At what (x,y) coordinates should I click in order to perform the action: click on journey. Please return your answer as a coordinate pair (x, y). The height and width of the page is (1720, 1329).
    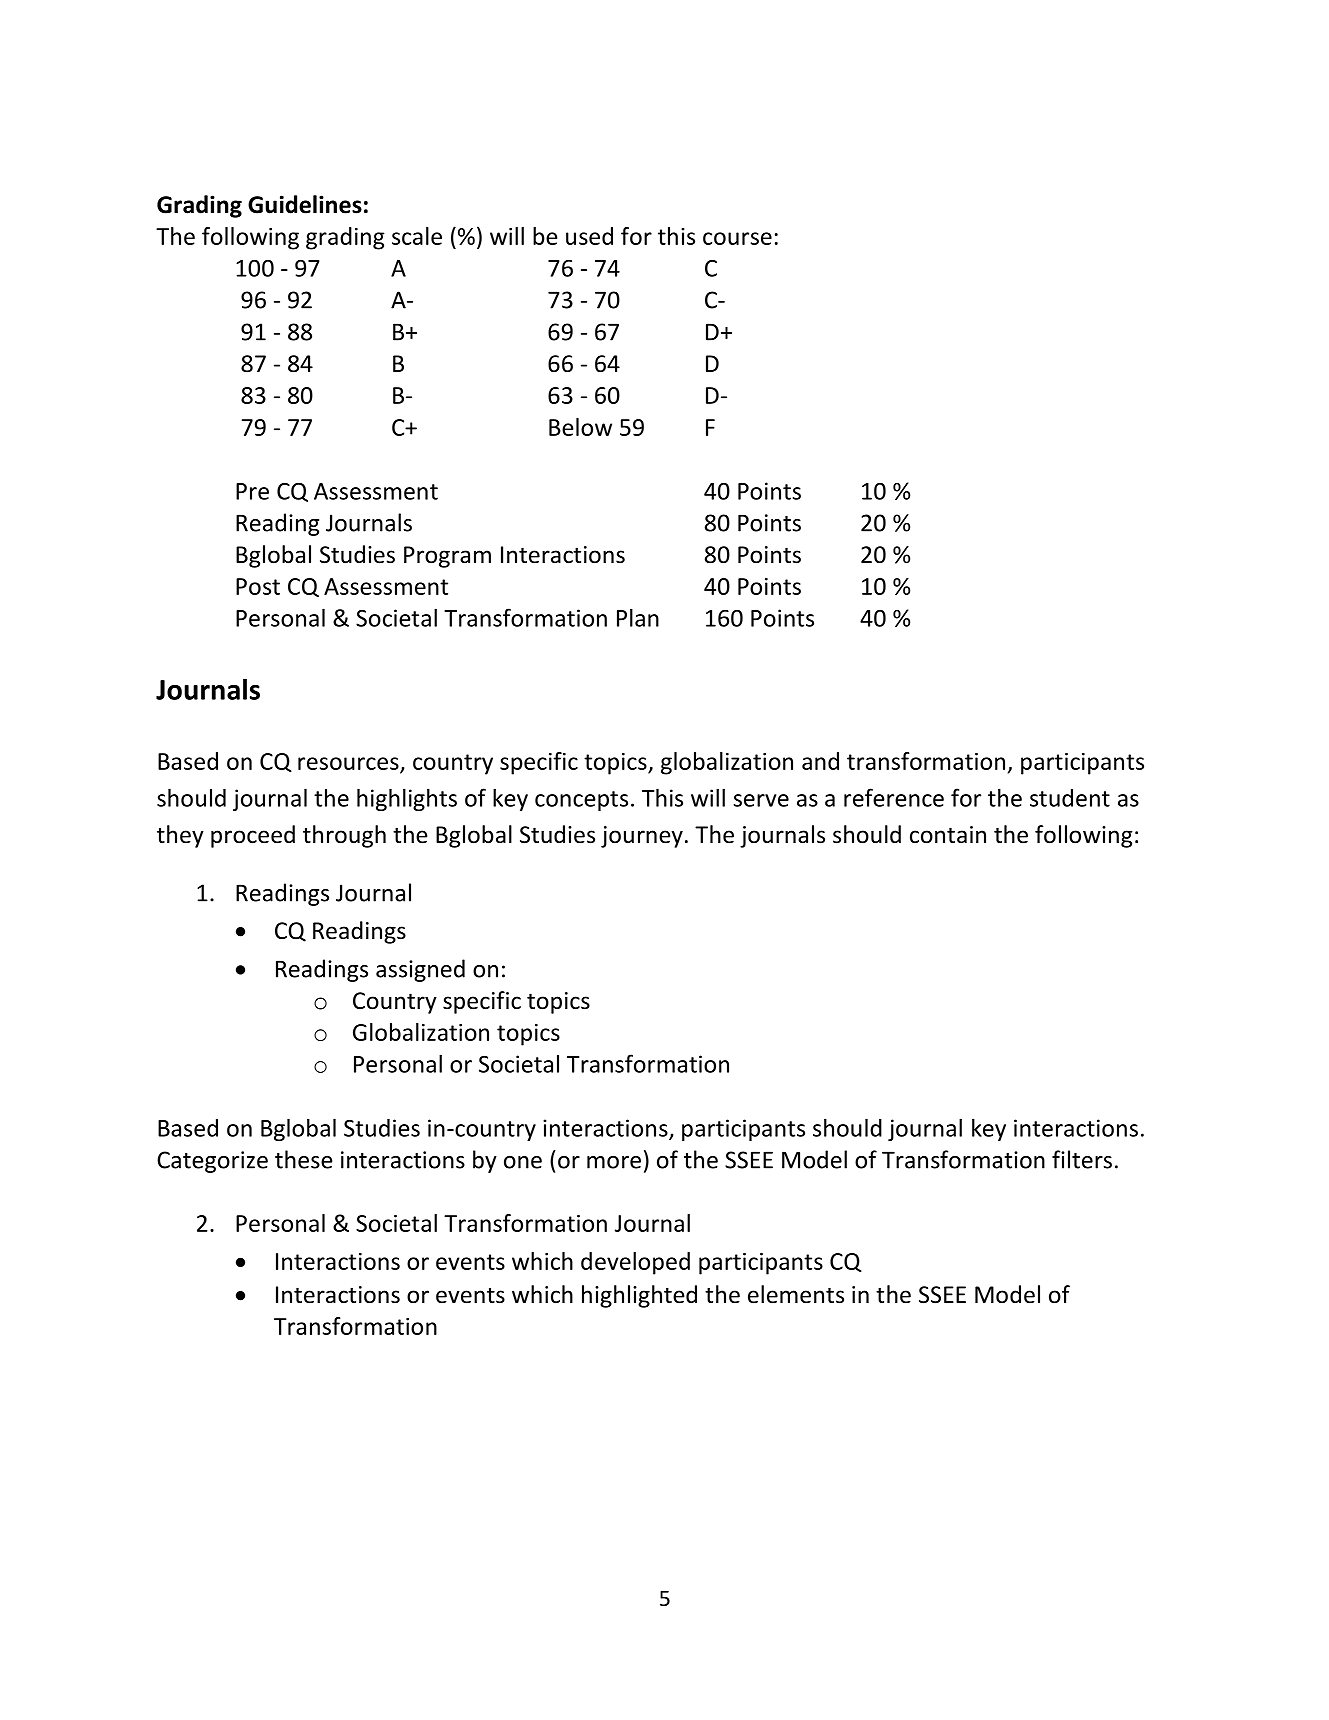
    Looking at the image, I should click on (642, 837).
